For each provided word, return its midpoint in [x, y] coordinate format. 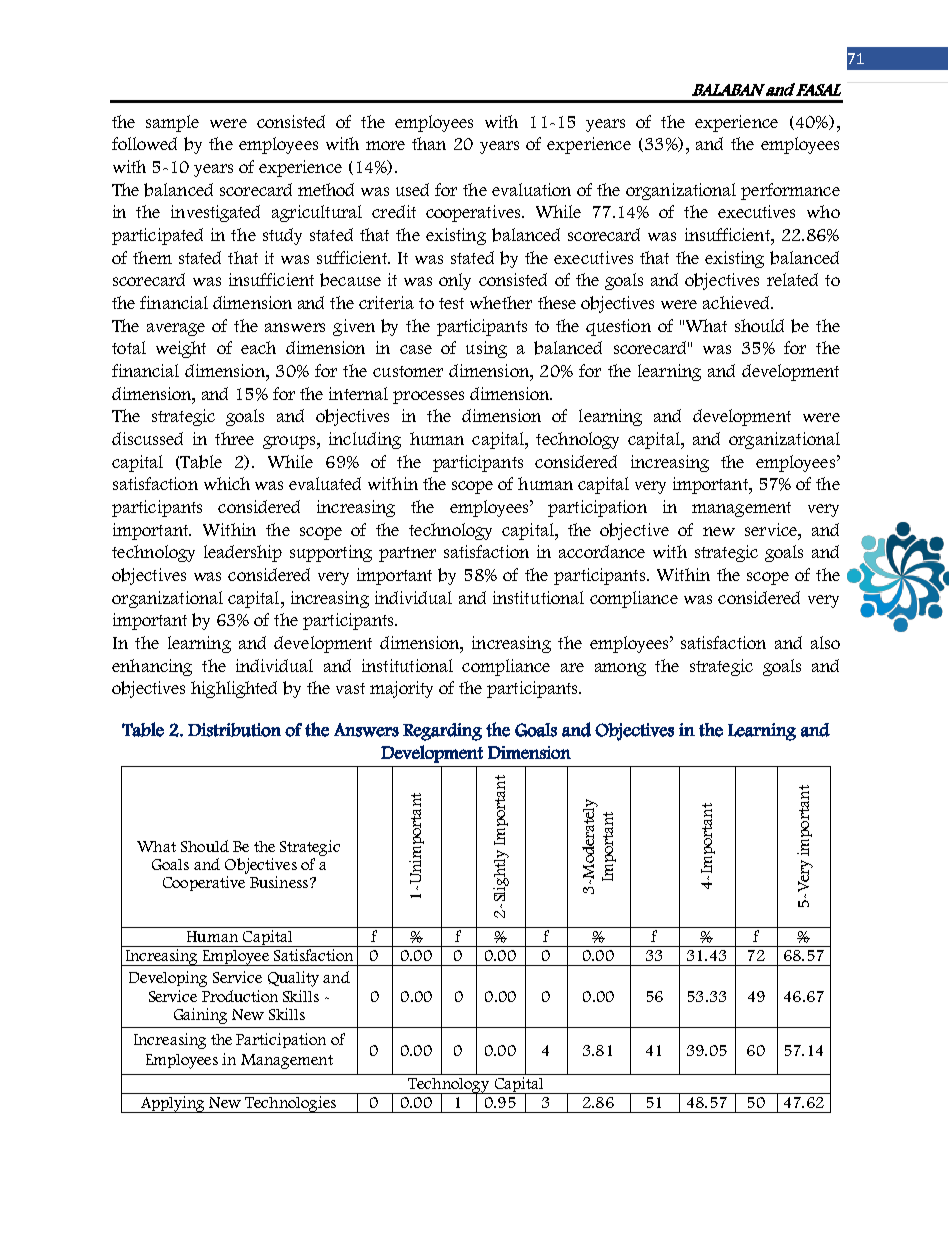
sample [172, 123]
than [429, 143]
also [825, 642]
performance [790, 191]
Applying [173, 1104]
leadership [243, 553]
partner [407, 554]
